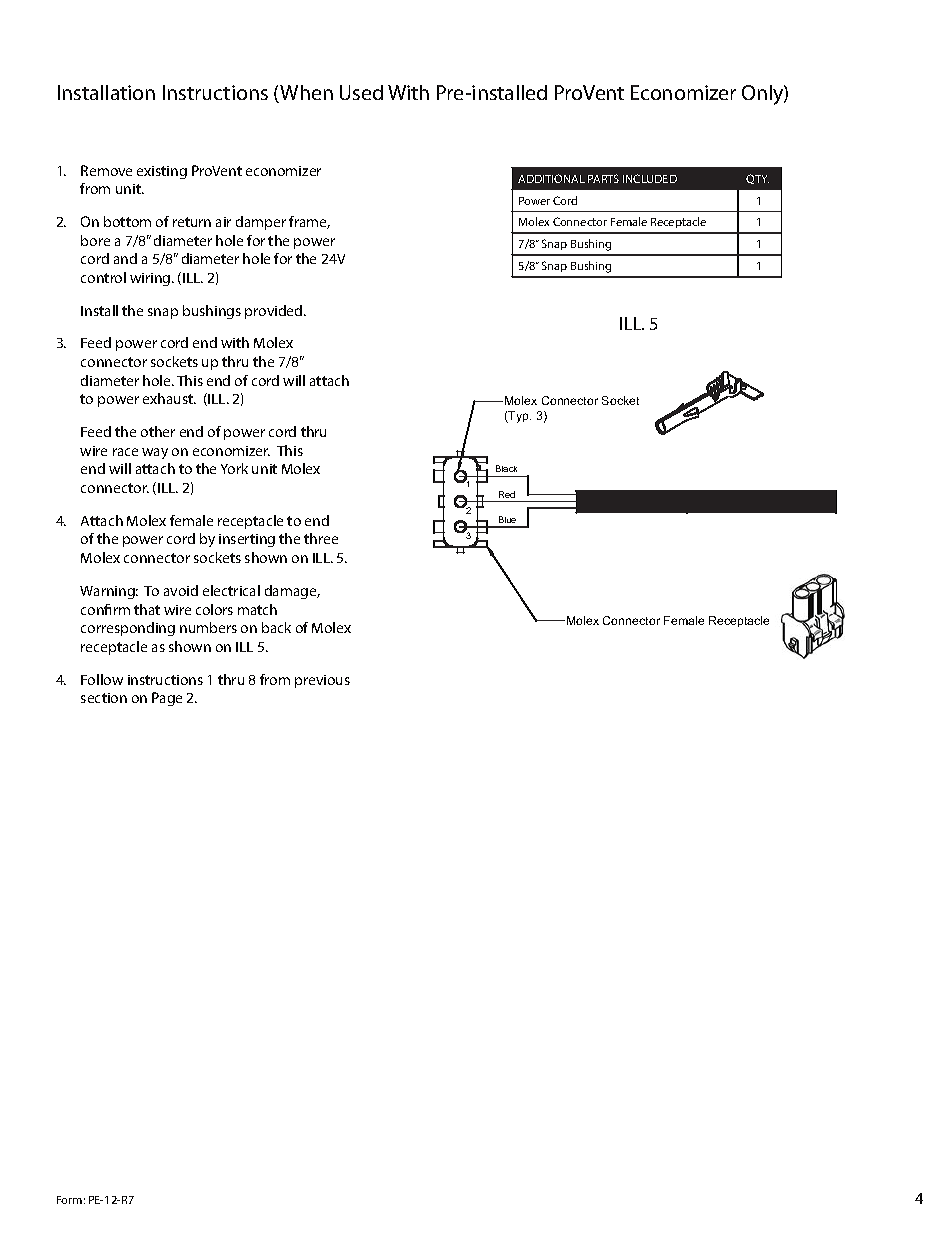 Image resolution: width=952 pixels, height=1233 pixels. Describe the element at coordinates (162, 172) in the screenshot. I see `existing` at that location.
